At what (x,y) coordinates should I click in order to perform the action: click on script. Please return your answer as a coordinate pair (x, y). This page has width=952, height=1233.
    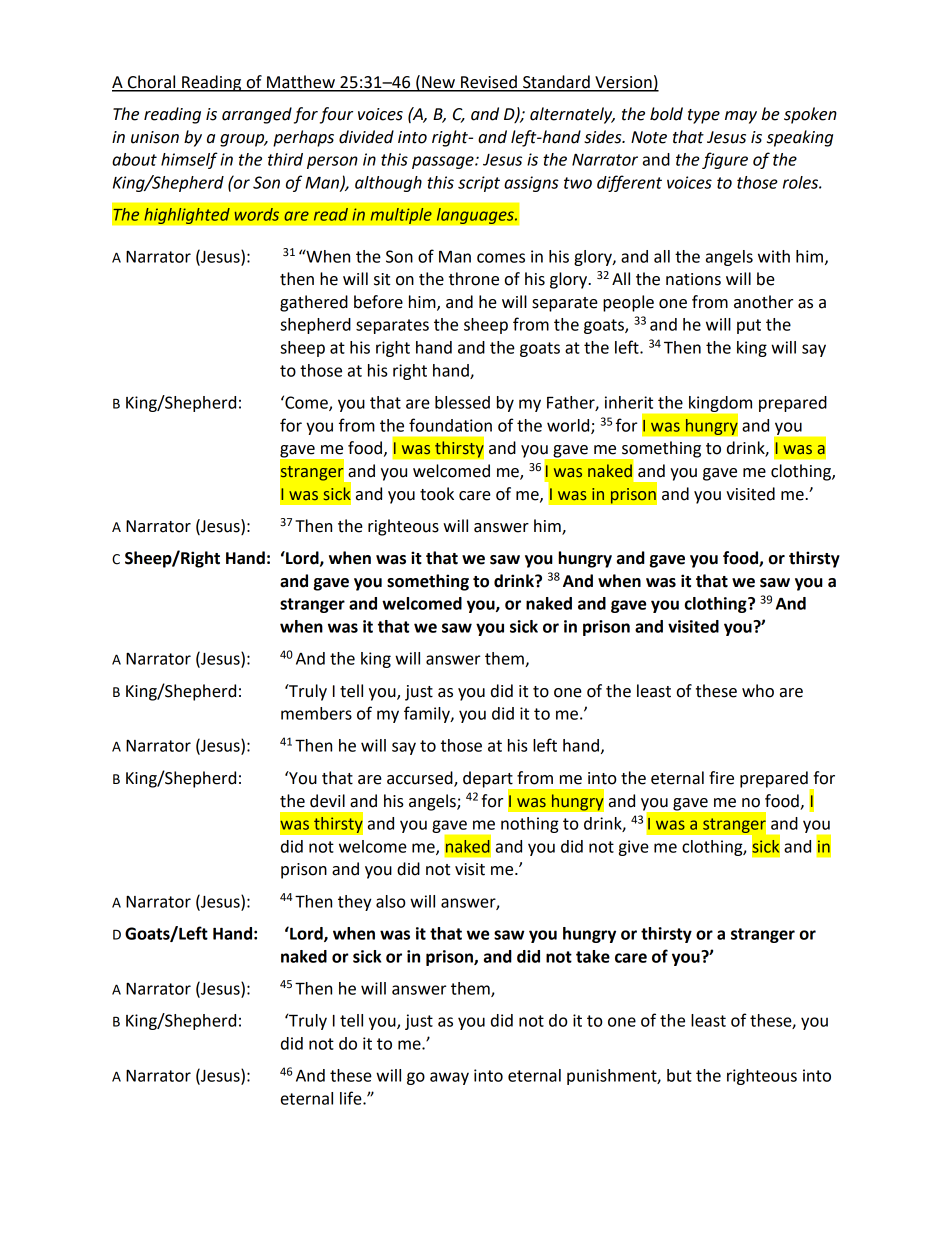
    Looking at the image, I should click on (479, 184).
